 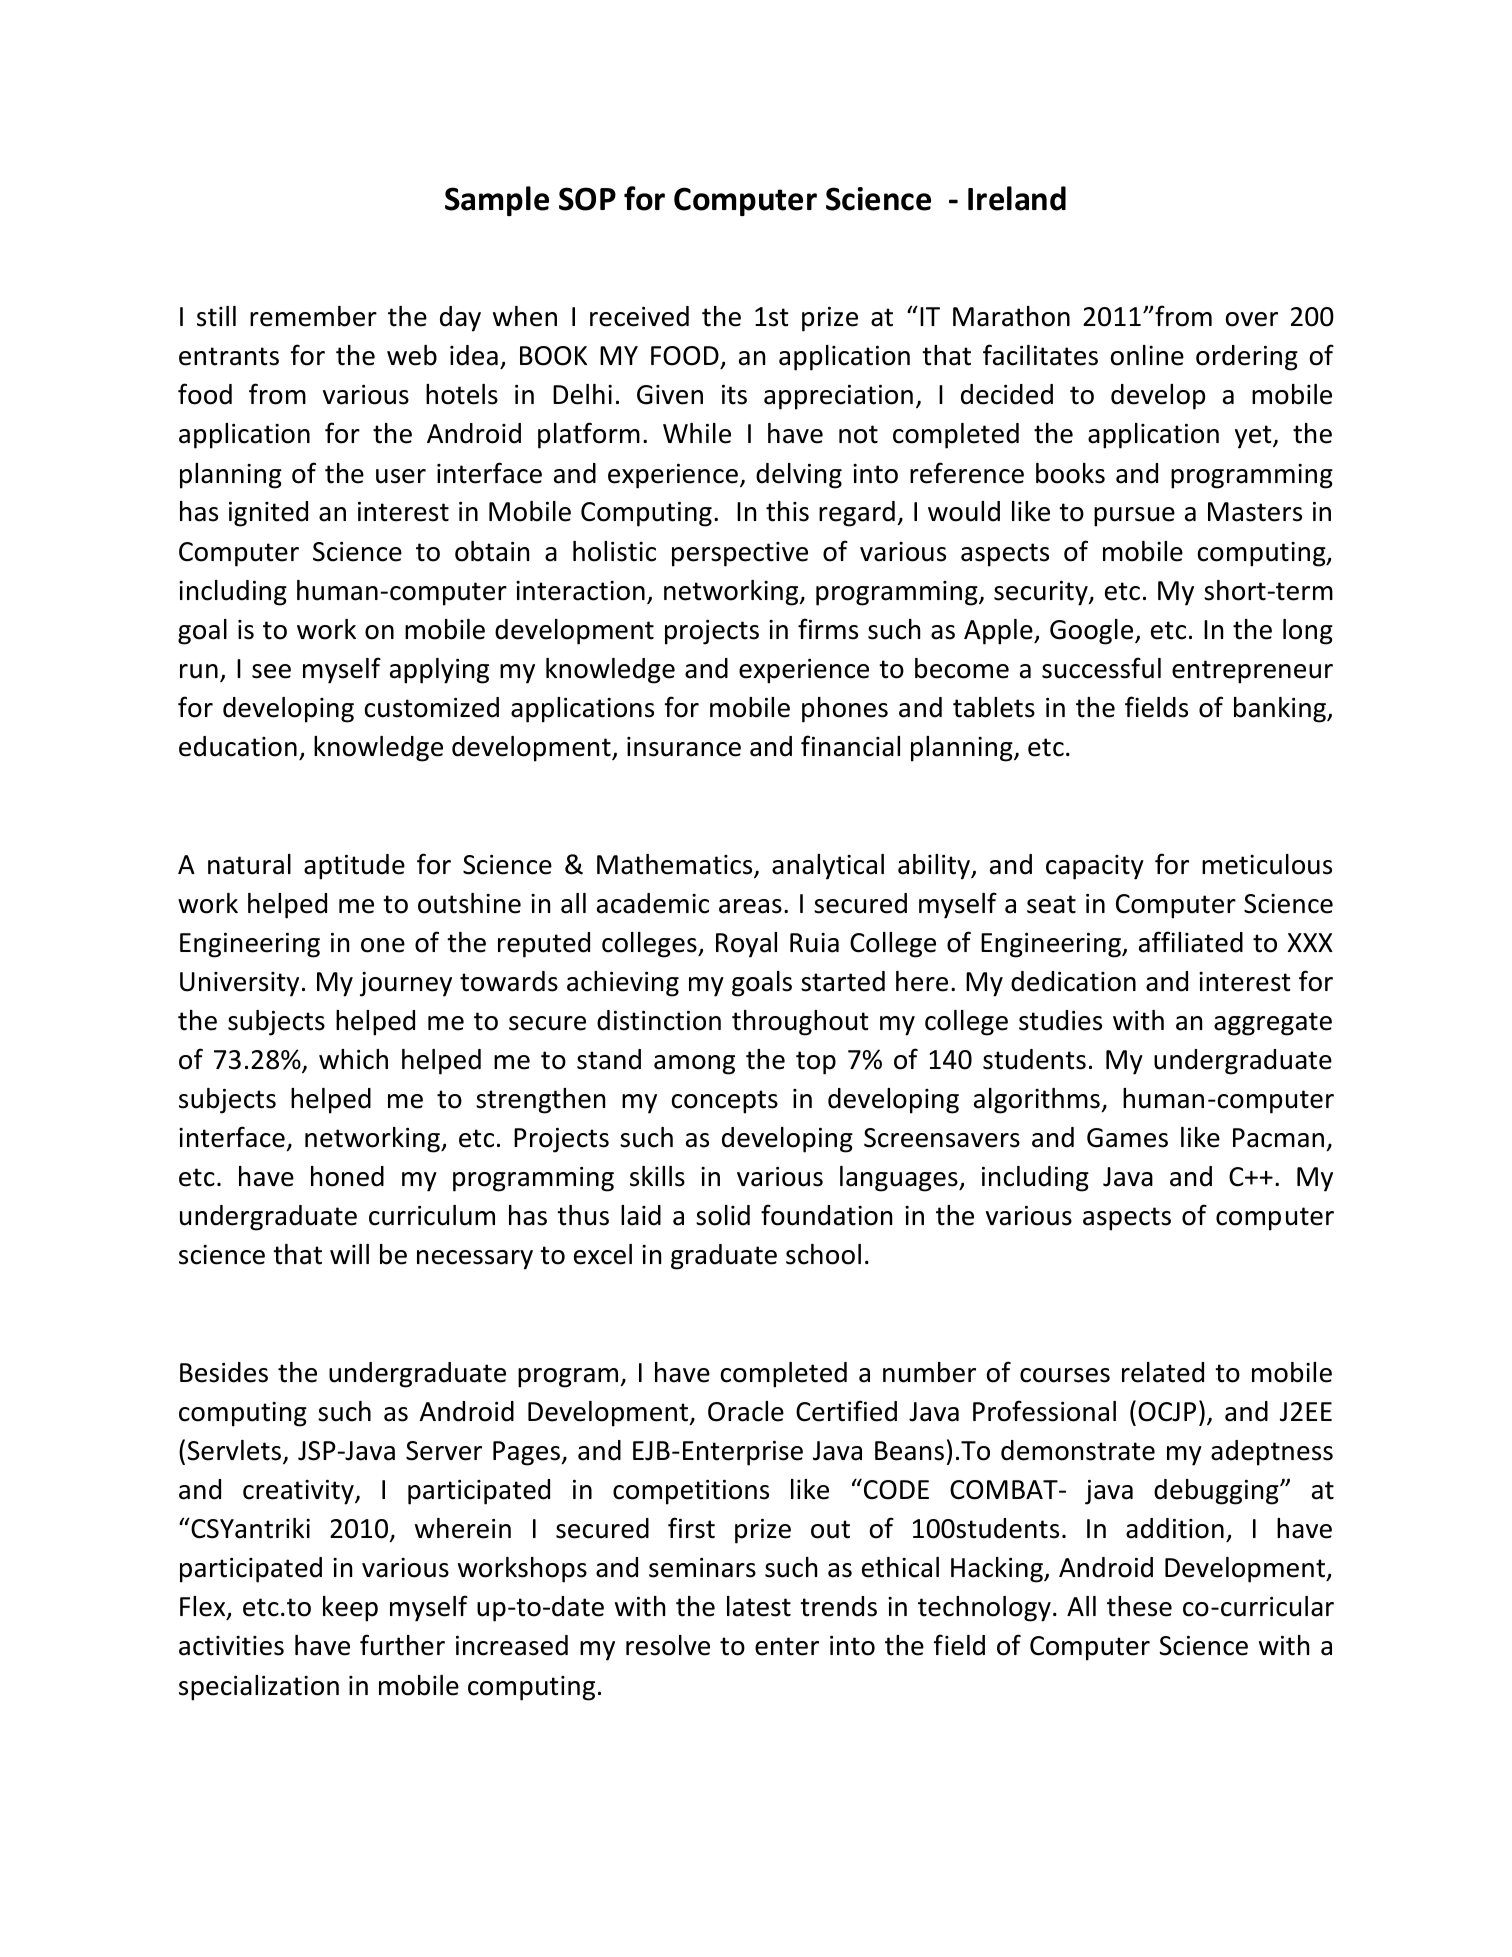 What do you see at coordinates (271, 671) in the document?
I see `see` at bounding box center [271, 671].
